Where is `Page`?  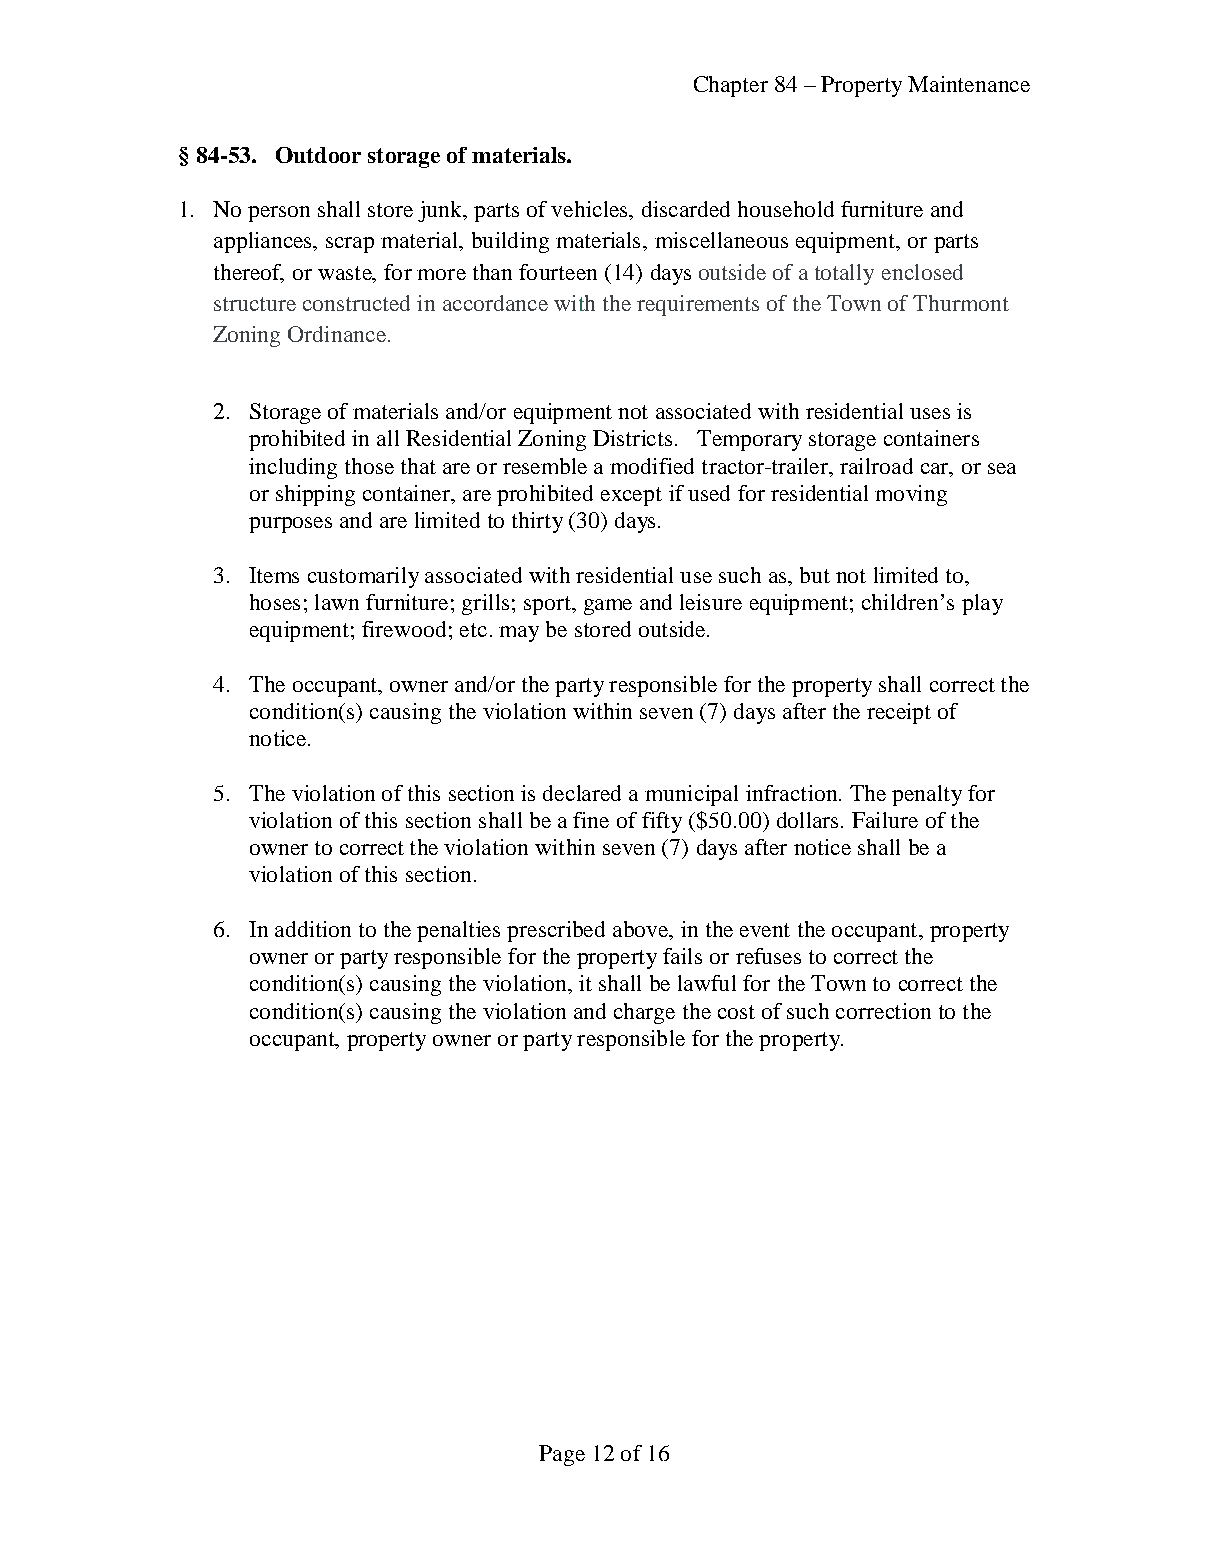
Page is located at coordinates (562, 1455).
